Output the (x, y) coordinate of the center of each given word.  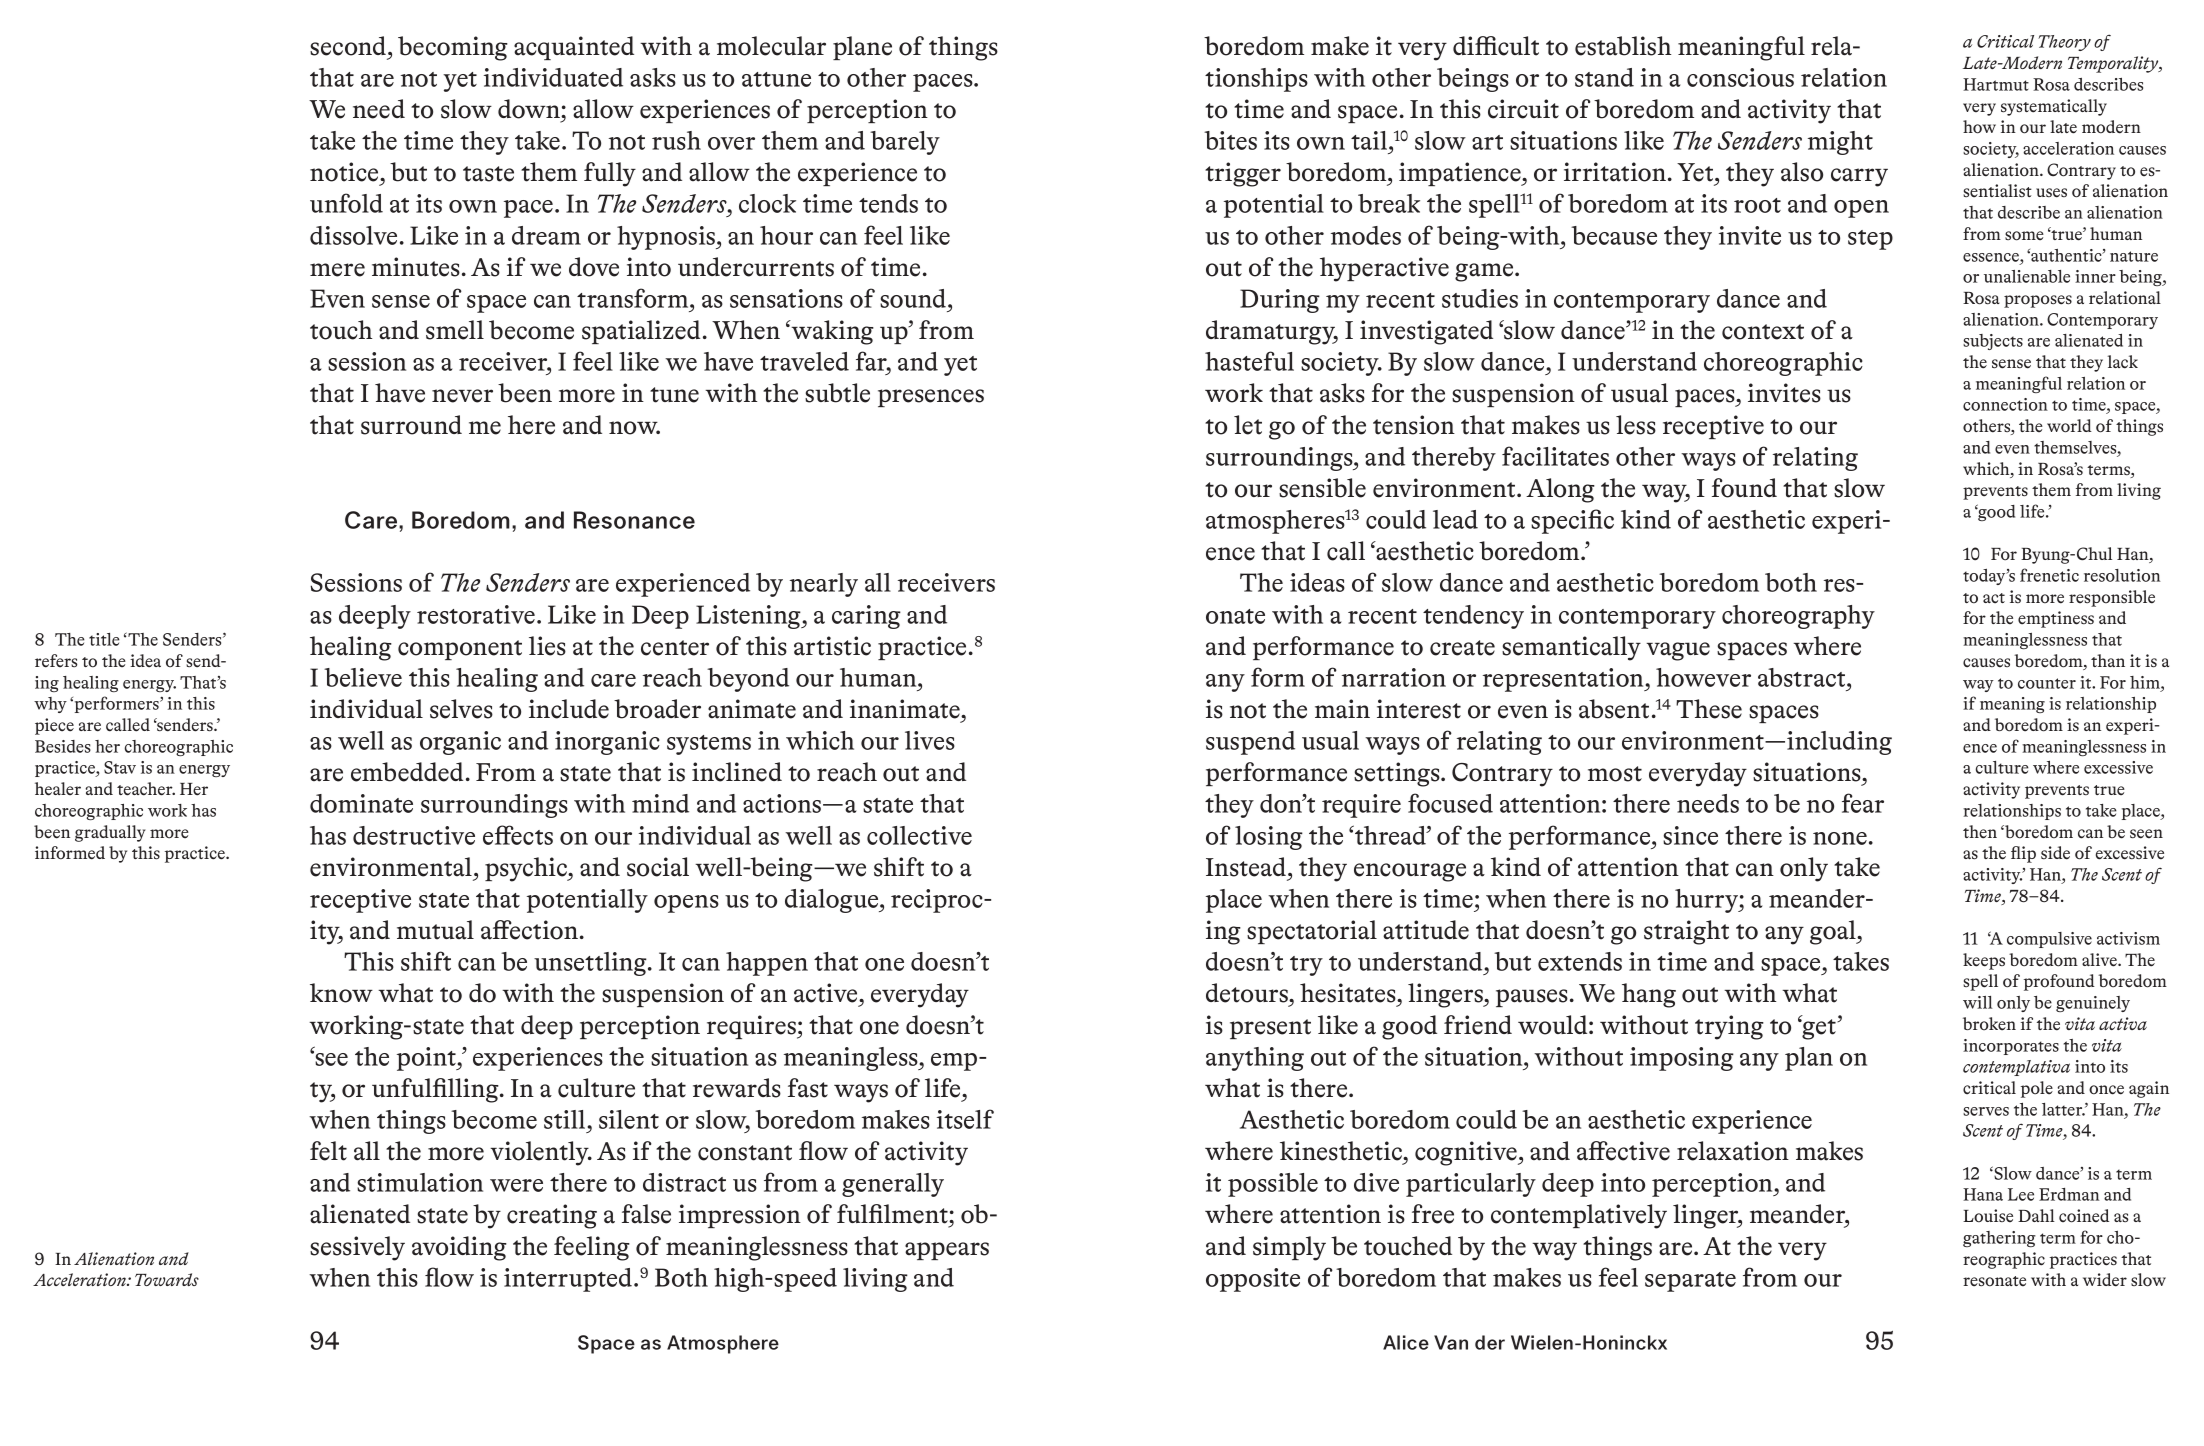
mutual (435, 930)
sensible (1322, 488)
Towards (167, 1279)
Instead (1247, 867)
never (462, 396)
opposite (1253, 1280)
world (2069, 426)
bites (1230, 140)
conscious (1740, 77)
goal (1834, 932)
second (349, 46)
